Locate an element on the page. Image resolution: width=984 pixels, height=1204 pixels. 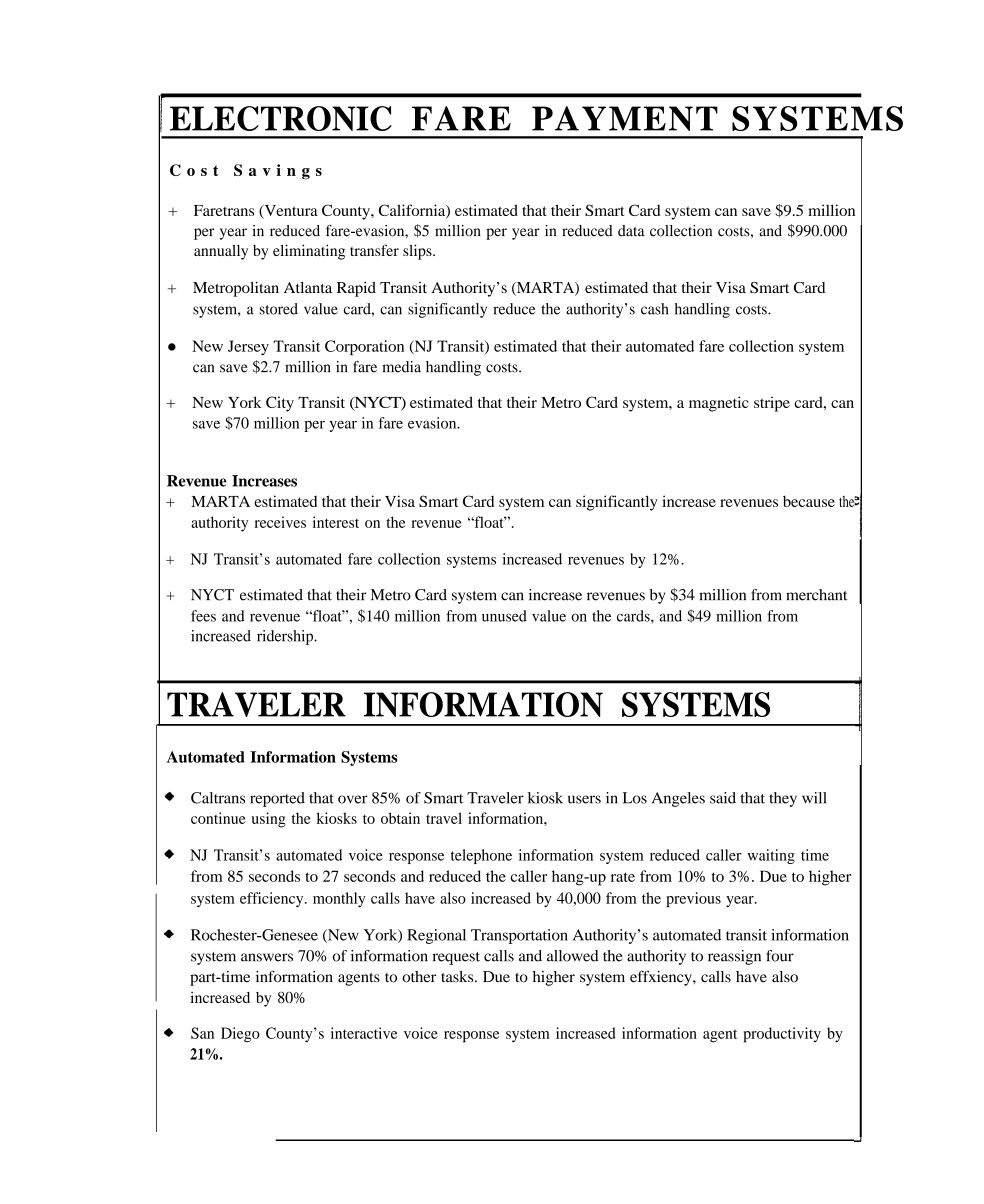
PAYMENT is located at coordinates (625, 118).
